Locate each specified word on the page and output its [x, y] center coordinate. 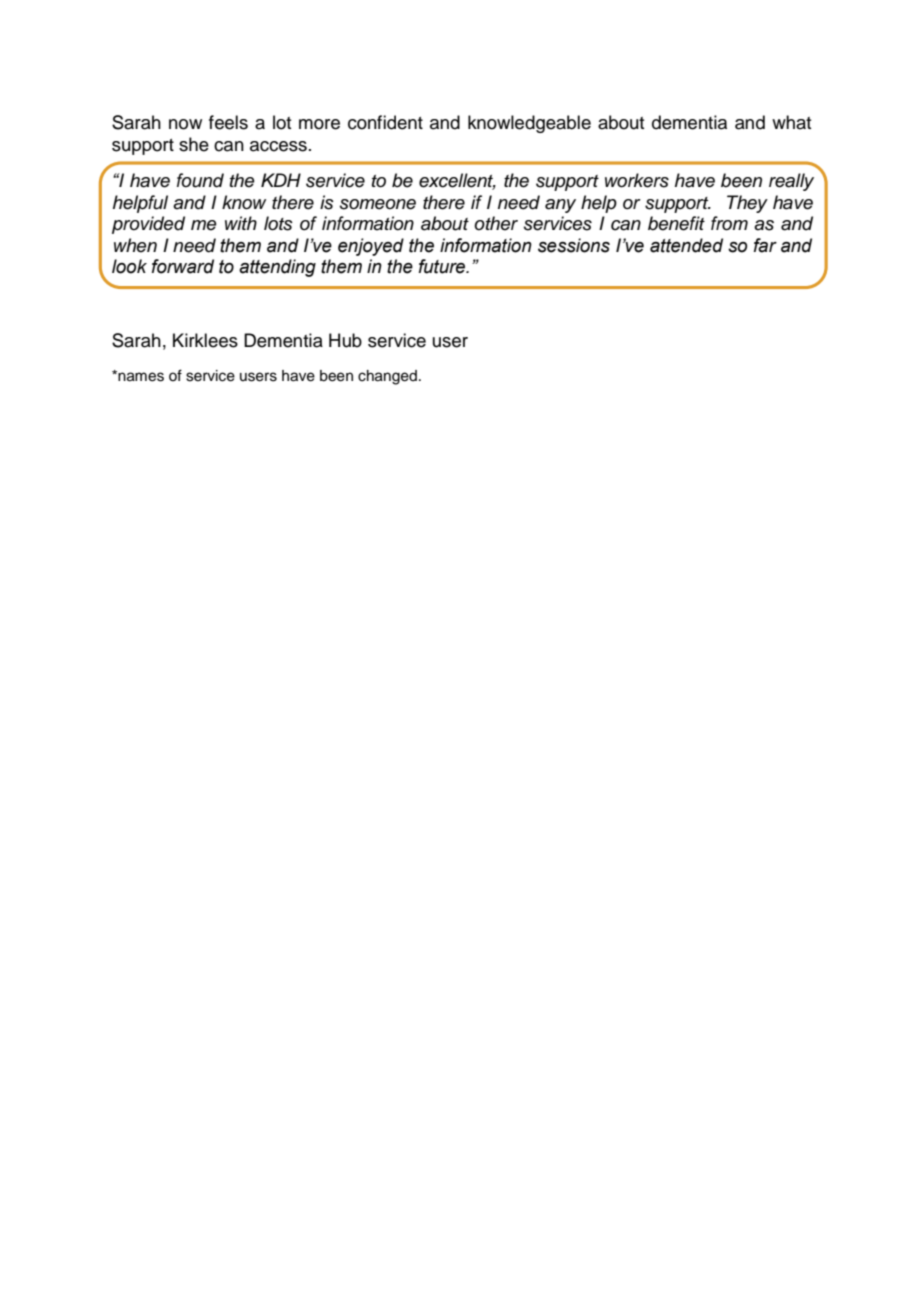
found [200, 180]
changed [387, 377]
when [135, 245]
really [791, 182]
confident [385, 122]
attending [277, 268]
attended [686, 245]
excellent [457, 181]
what [791, 122]
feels [228, 122]
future [443, 266]
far [765, 245]
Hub [345, 340]
